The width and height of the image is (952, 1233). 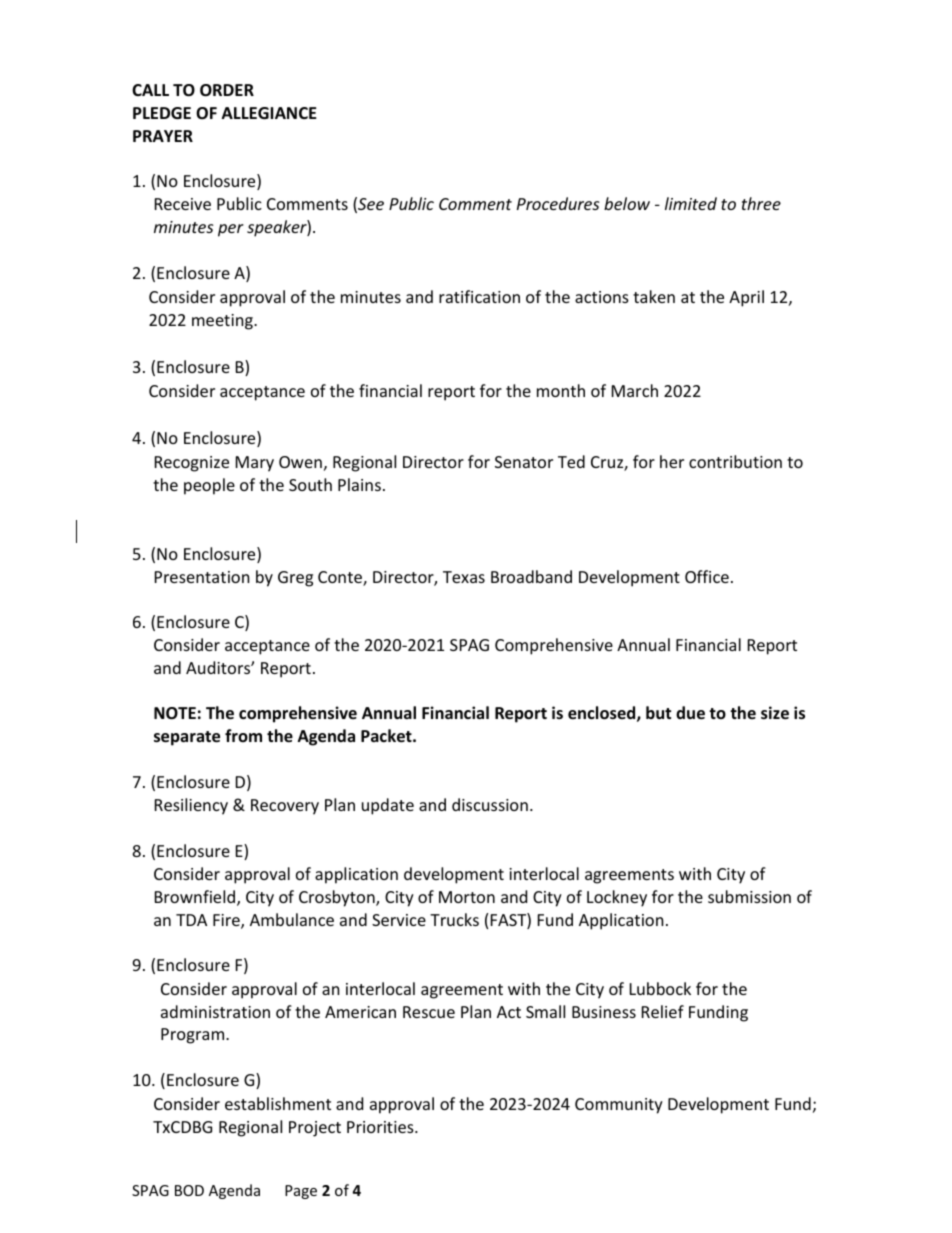 I want to click on meeting, so click(x=223, y=322).
